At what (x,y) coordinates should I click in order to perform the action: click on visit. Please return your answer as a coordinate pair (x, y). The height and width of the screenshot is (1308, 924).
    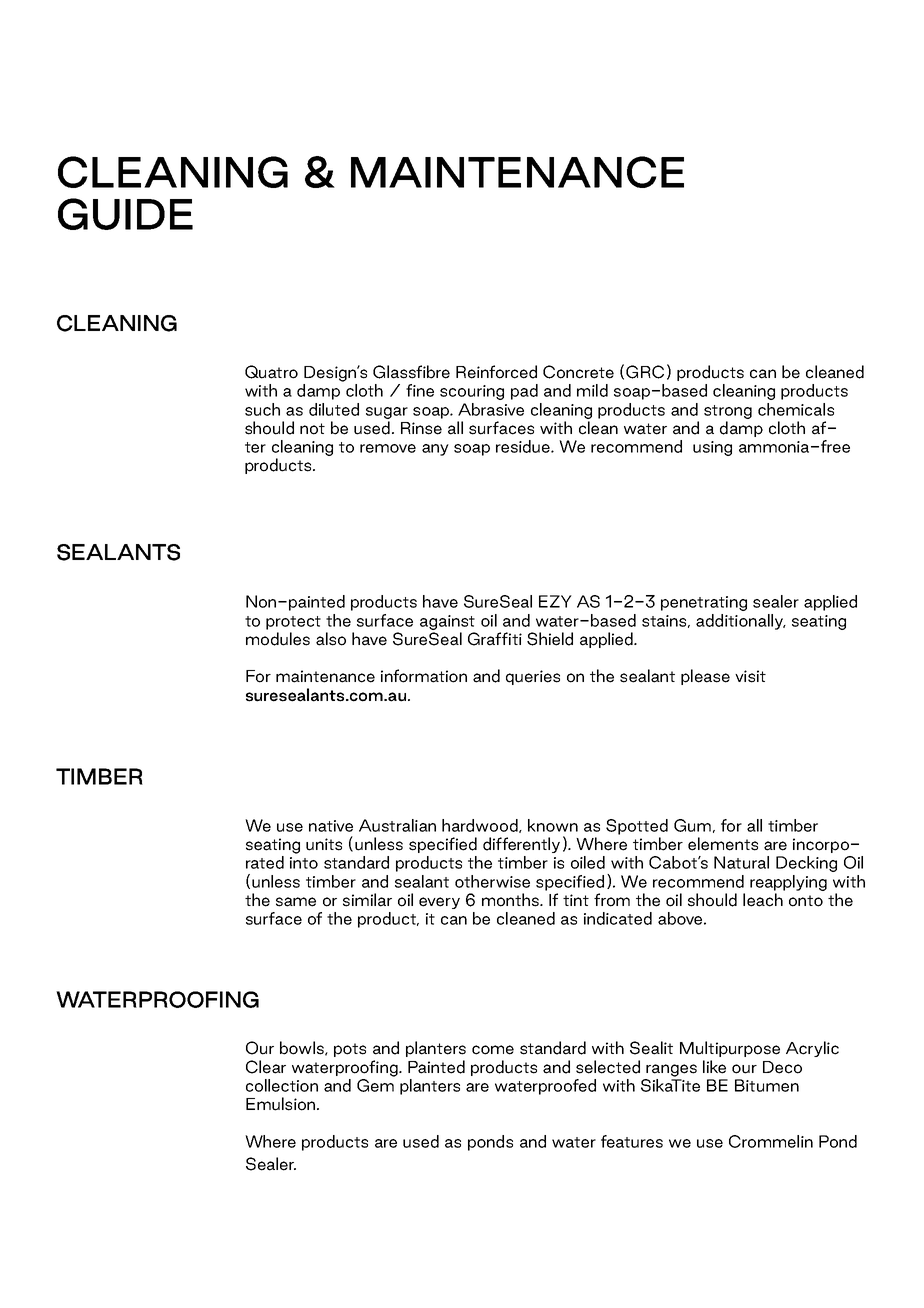
    Looking at the image, I should click on (750, 676).
